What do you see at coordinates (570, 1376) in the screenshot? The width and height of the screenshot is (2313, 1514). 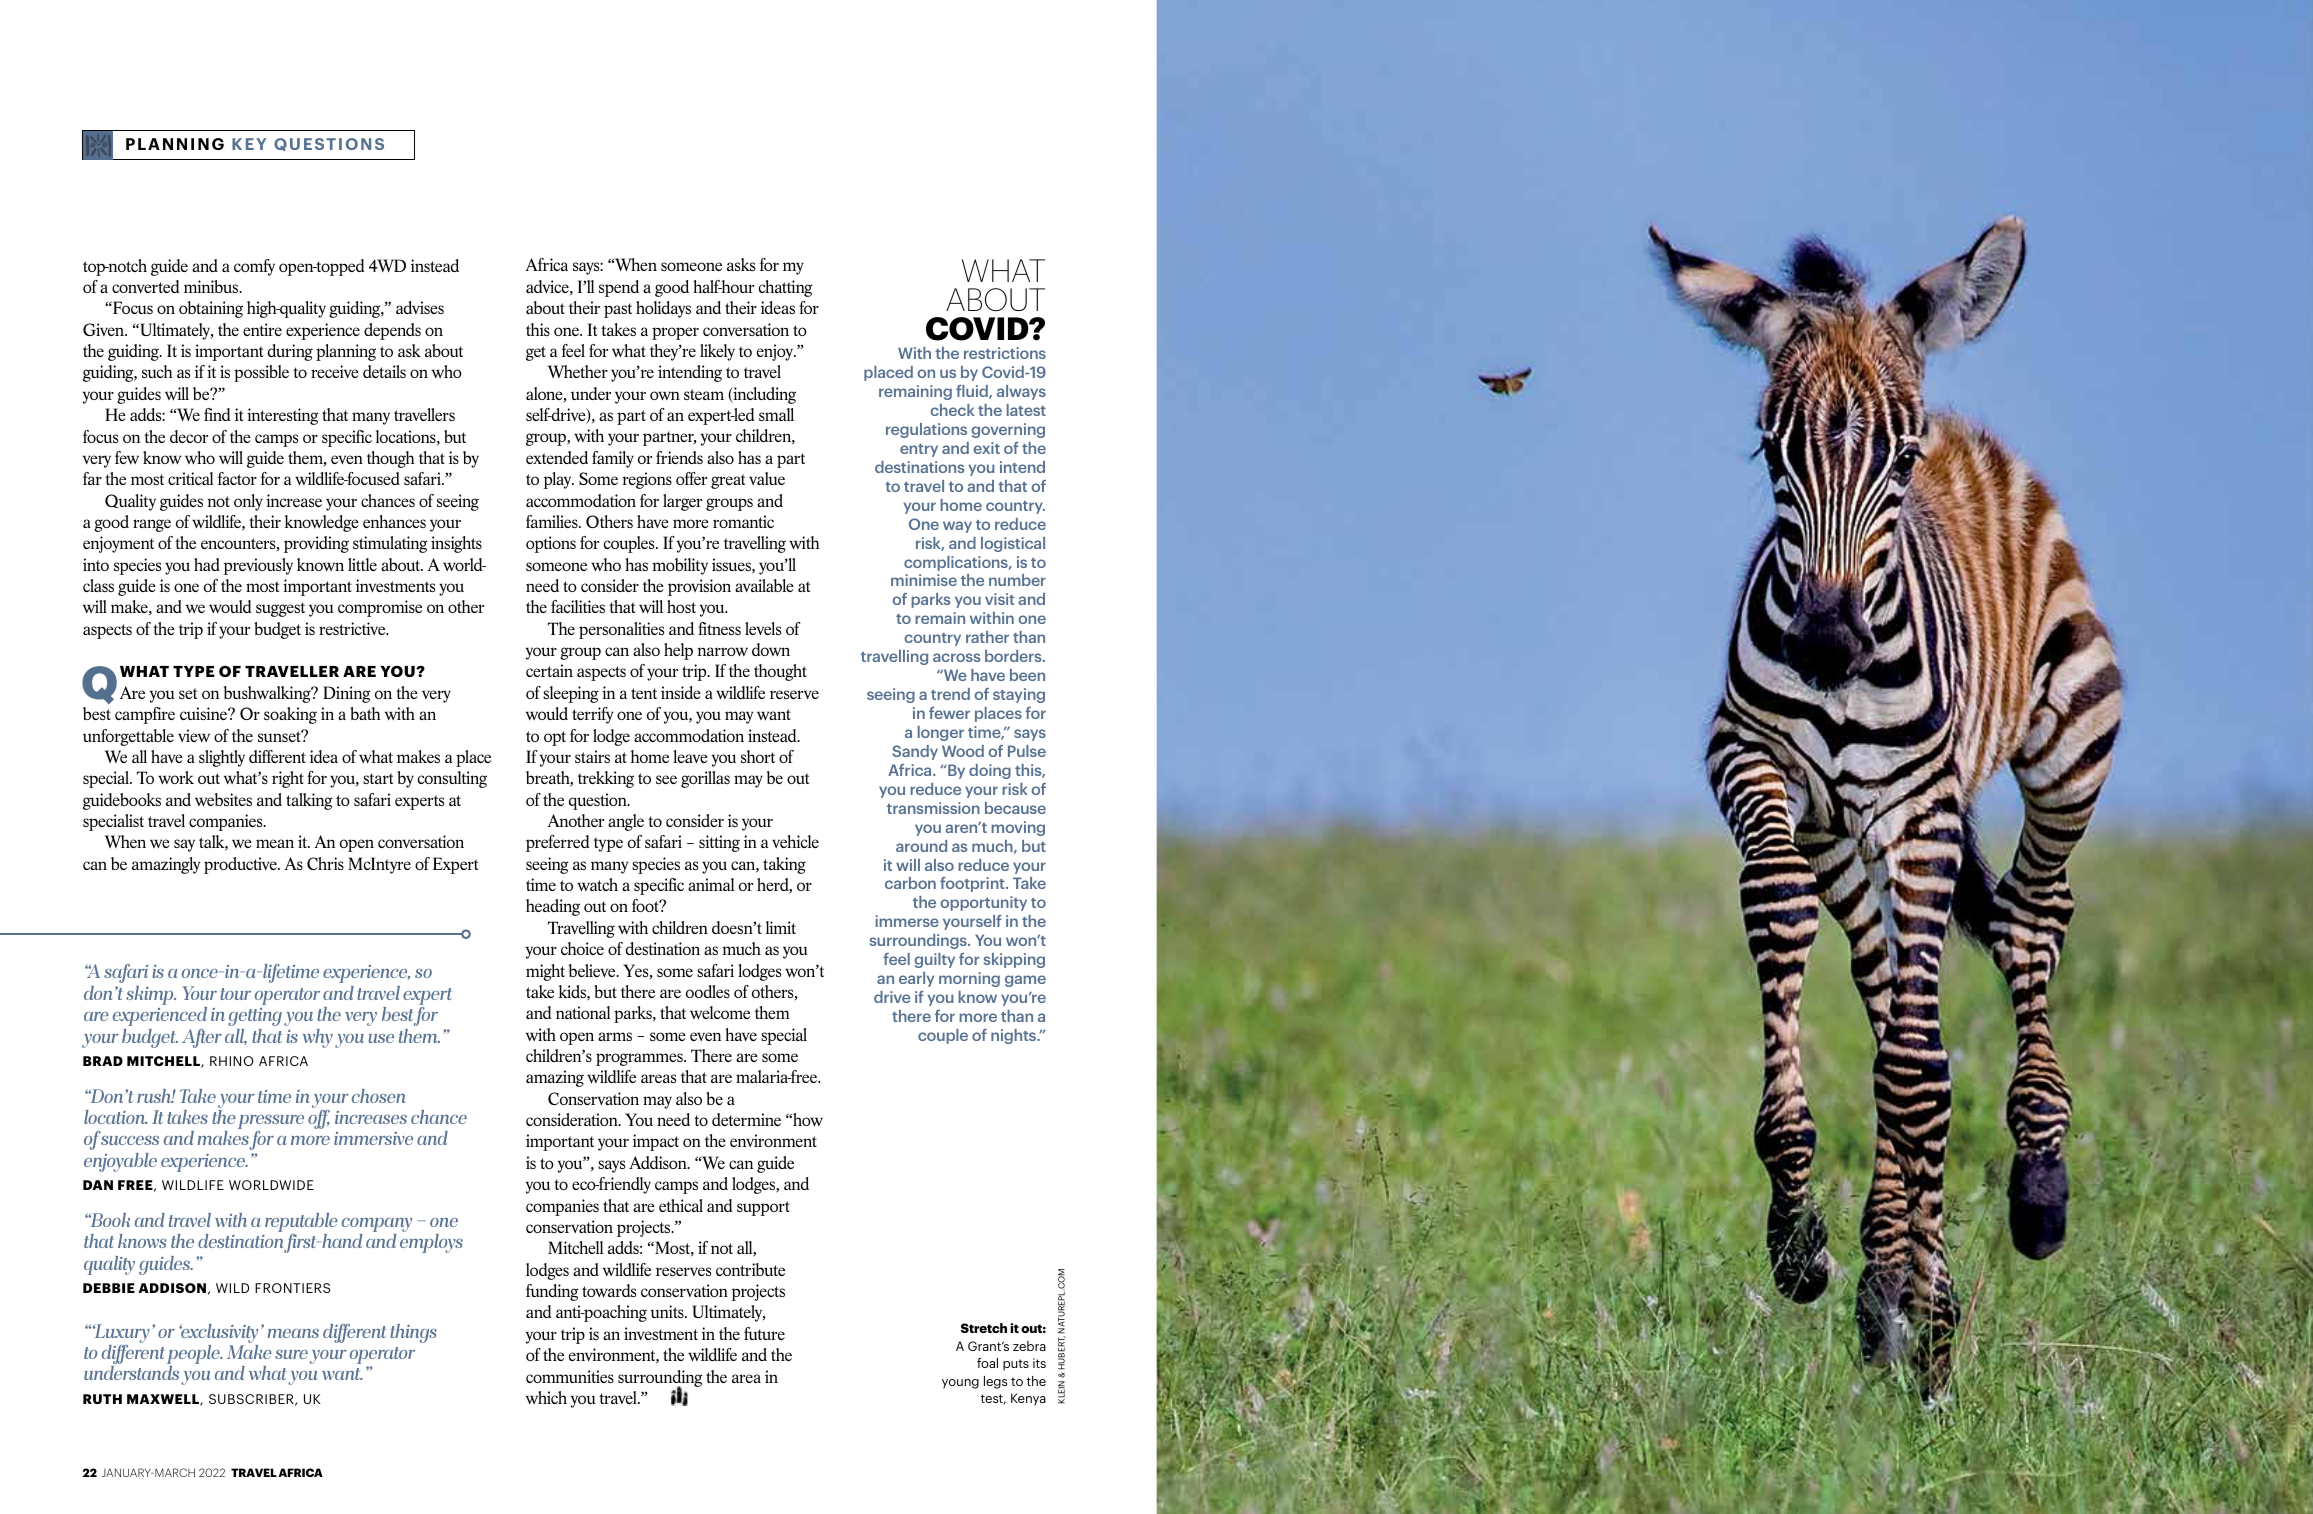 I see `communities` at bounding box center [570, 1376].
